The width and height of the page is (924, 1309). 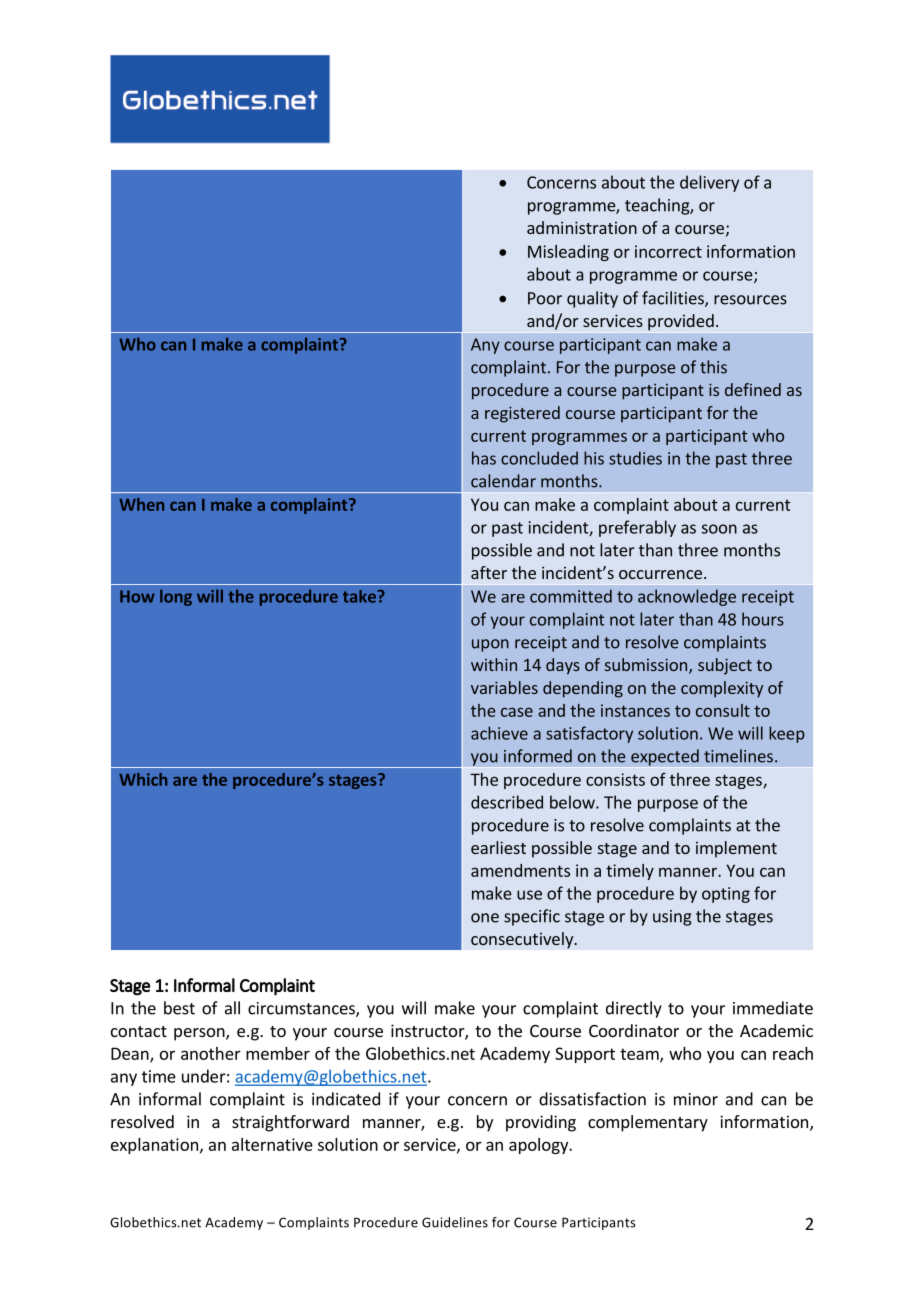 I want to click on Guidelines, so click(x=455, y=1222).
